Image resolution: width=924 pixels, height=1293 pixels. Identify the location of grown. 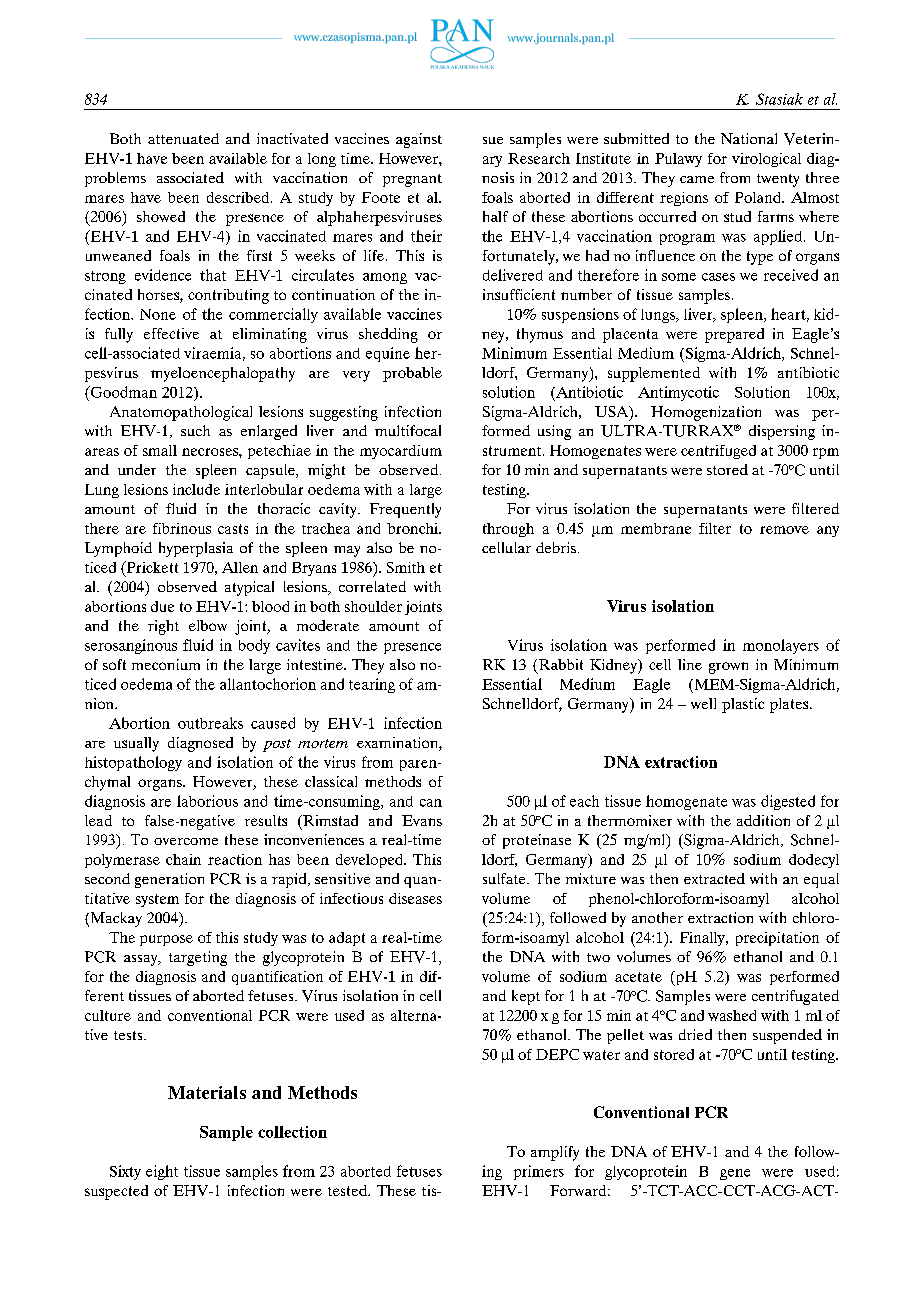
(728, 668).
